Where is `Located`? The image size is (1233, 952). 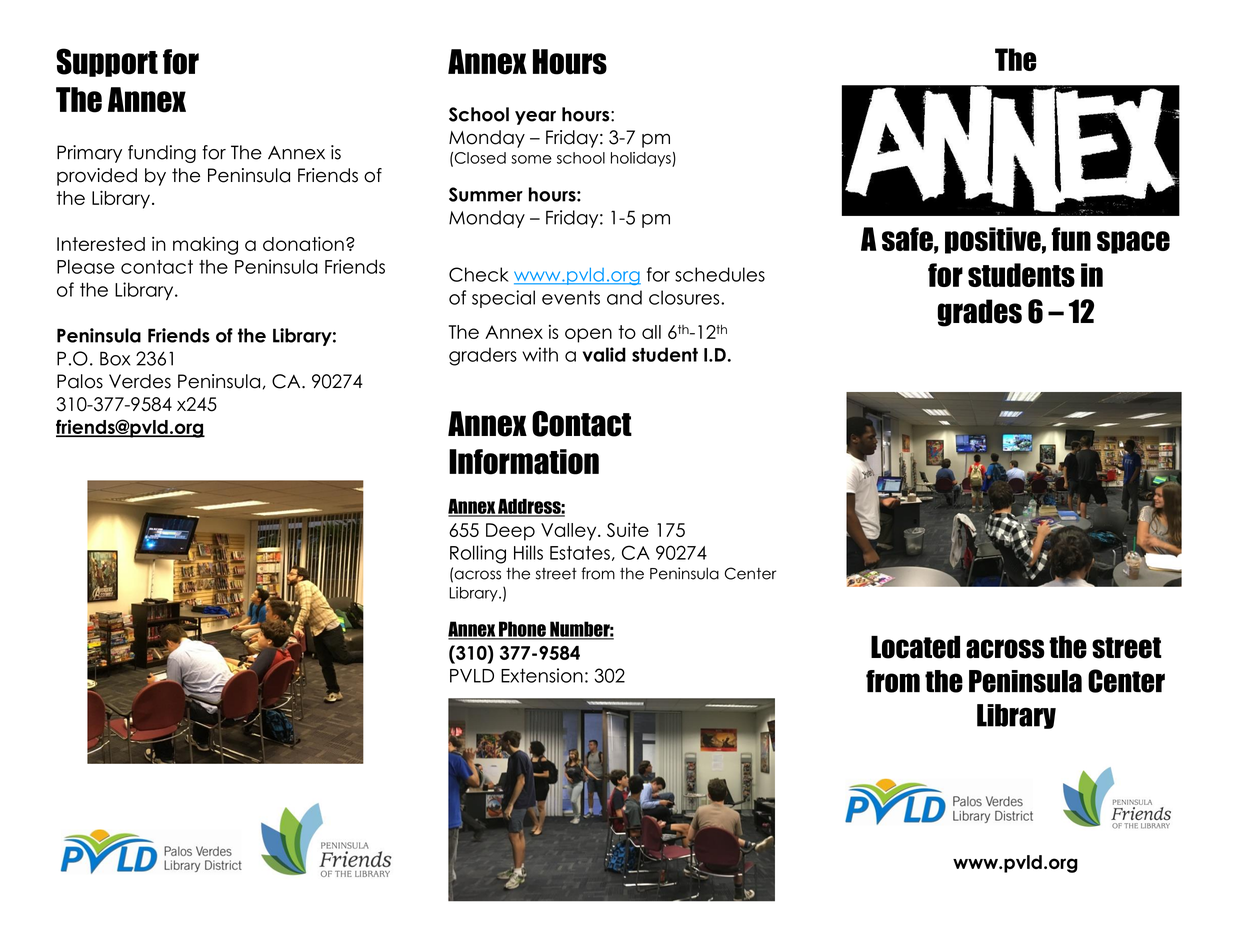 Located is located at coordinates (915, 647).
